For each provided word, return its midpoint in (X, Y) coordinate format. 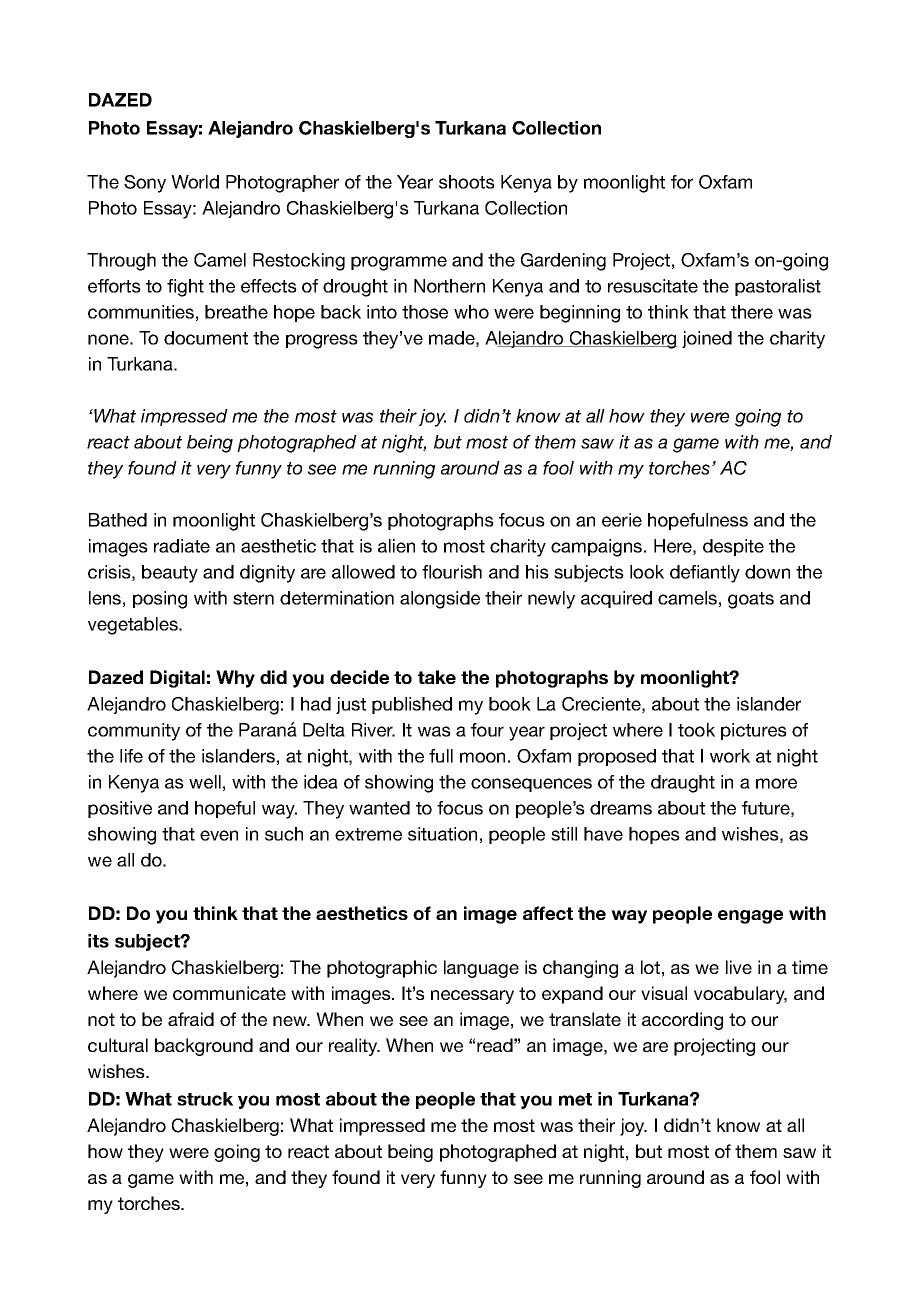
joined (707, 339)
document (206, 338)
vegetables (134, 626)
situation (442, 834)
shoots (467, 182)
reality (354, 1047)
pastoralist (778, 287)
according (682, 1021)
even (219, 835)
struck (205, 1099)
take (437, 677)
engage (750, 917)
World (195, 182)
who (471, 312)
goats (751, 600)
